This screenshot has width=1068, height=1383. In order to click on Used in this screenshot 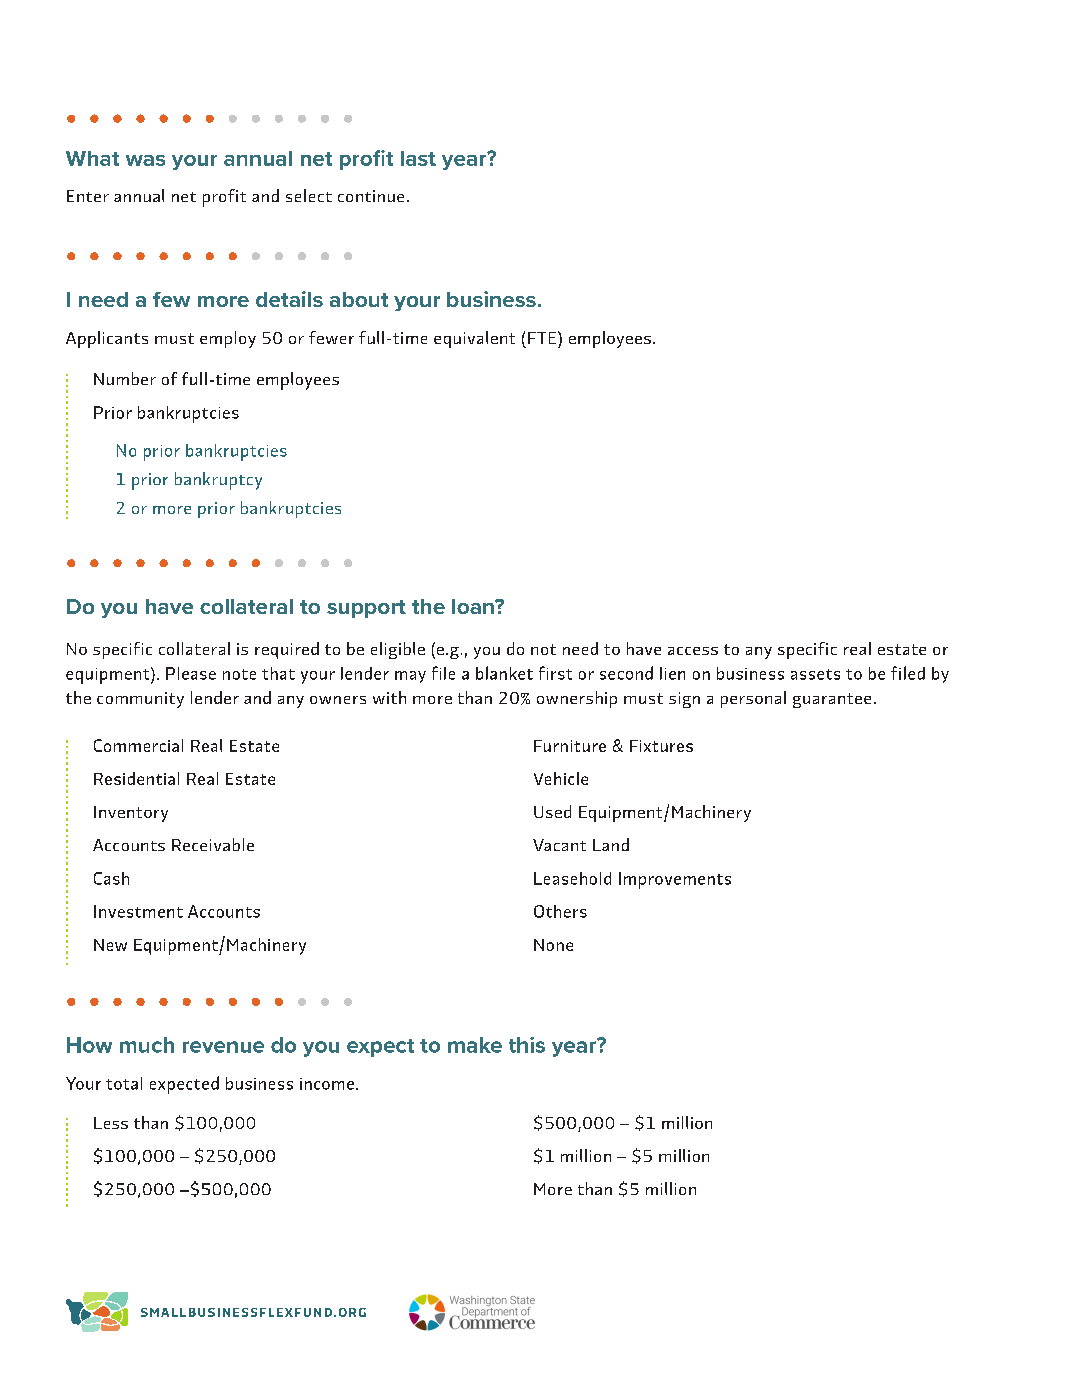, I will do `click(552, 811)`.
